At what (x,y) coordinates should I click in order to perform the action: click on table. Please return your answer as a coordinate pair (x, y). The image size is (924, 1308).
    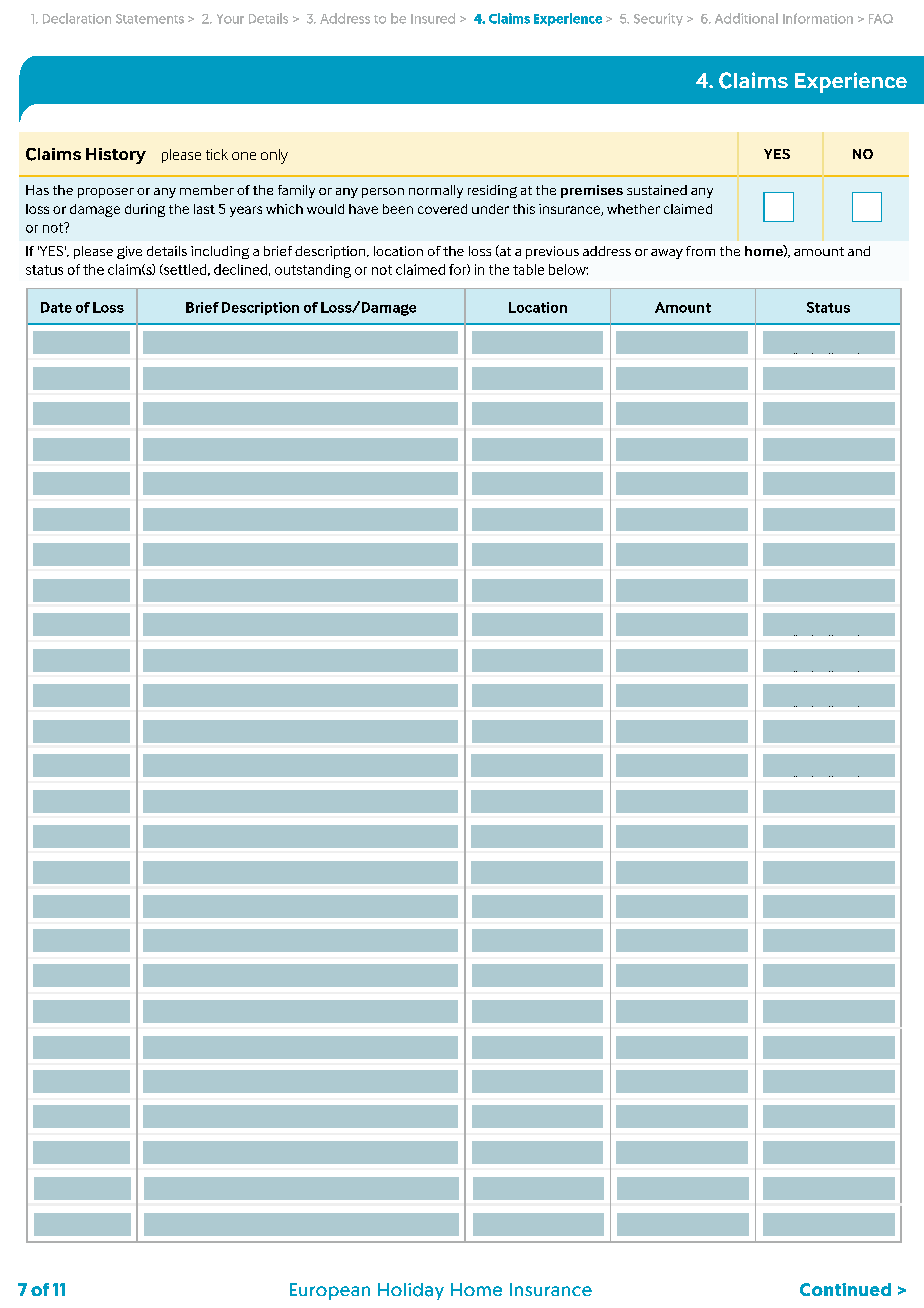
    Looking at the image, I should click on (528, 269).
